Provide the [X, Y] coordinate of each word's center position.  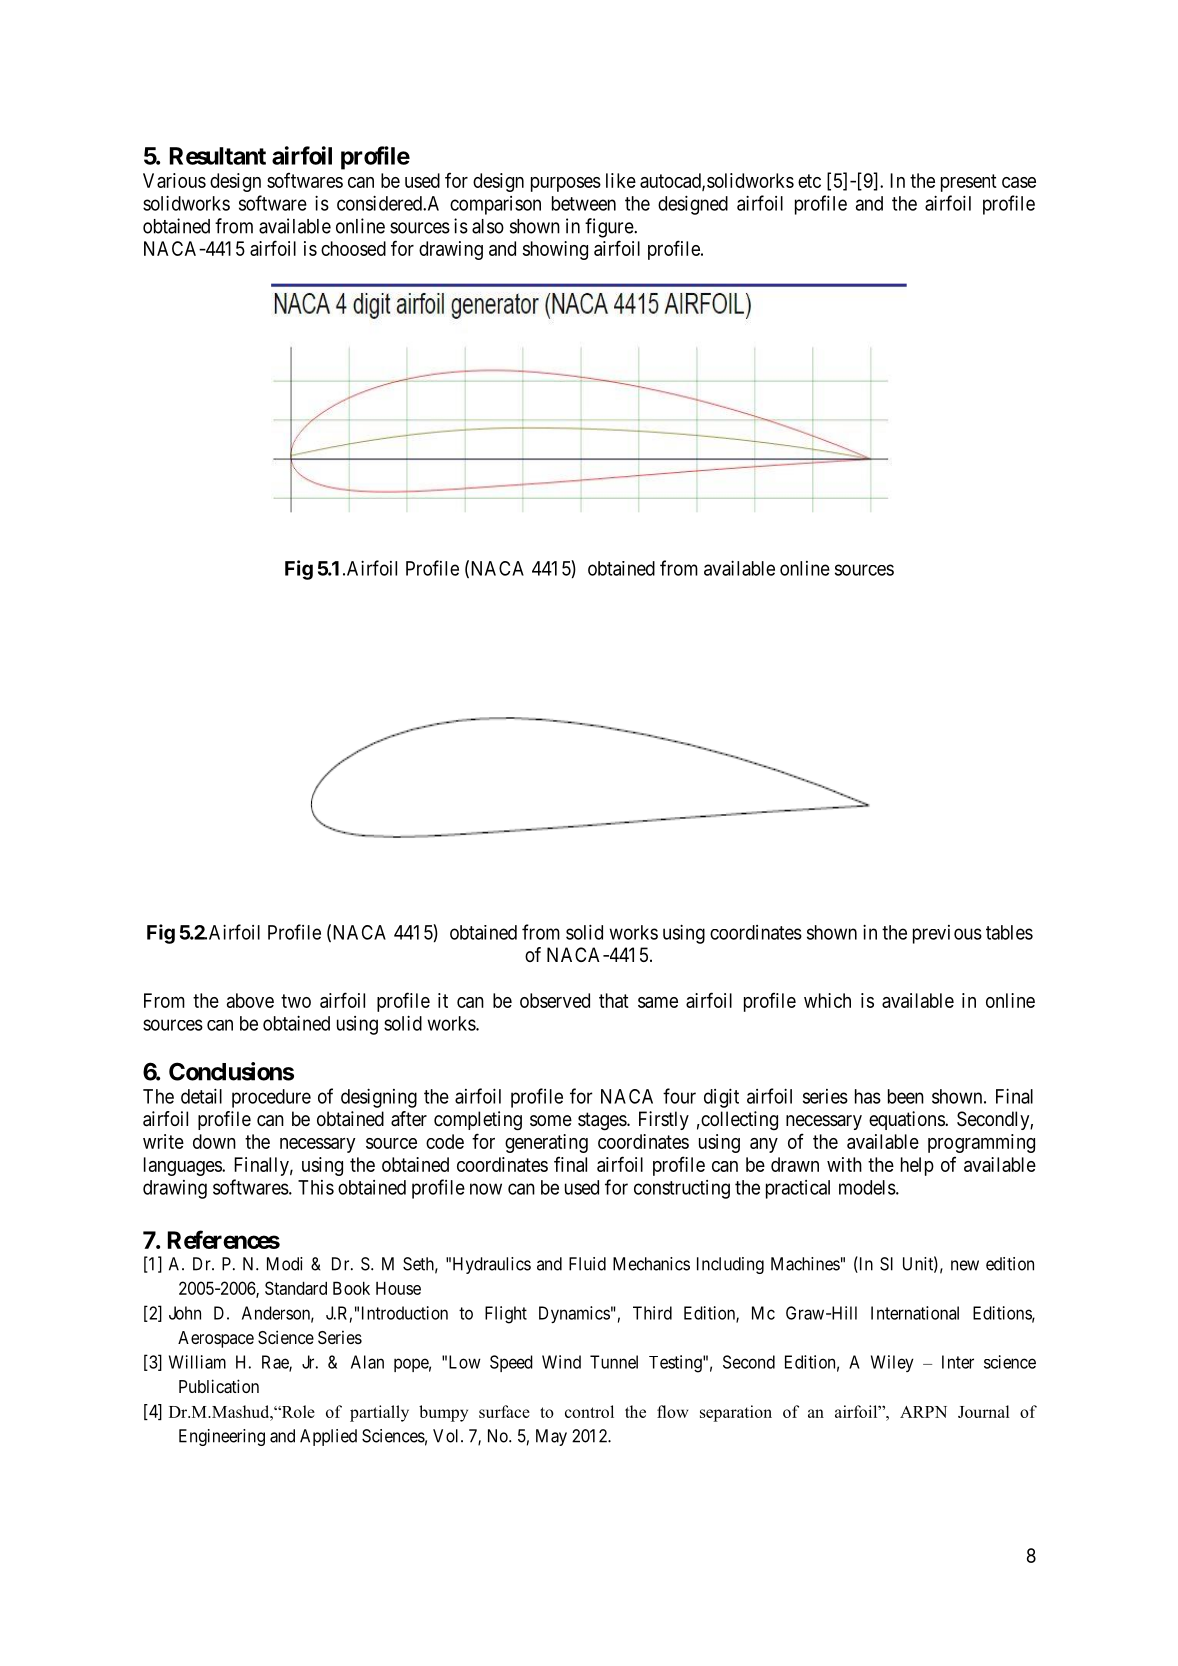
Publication [219, 1386]
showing [555, 250]
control [589, 1411]
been [906, 1096]
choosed [353, 248]
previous [947, 934]
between [584, 203]
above [250, 1000]
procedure [271, 1098]
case [1019, 182]
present [969, 183]
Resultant [218, 156]
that [614, 1000]
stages [603, 1121]
